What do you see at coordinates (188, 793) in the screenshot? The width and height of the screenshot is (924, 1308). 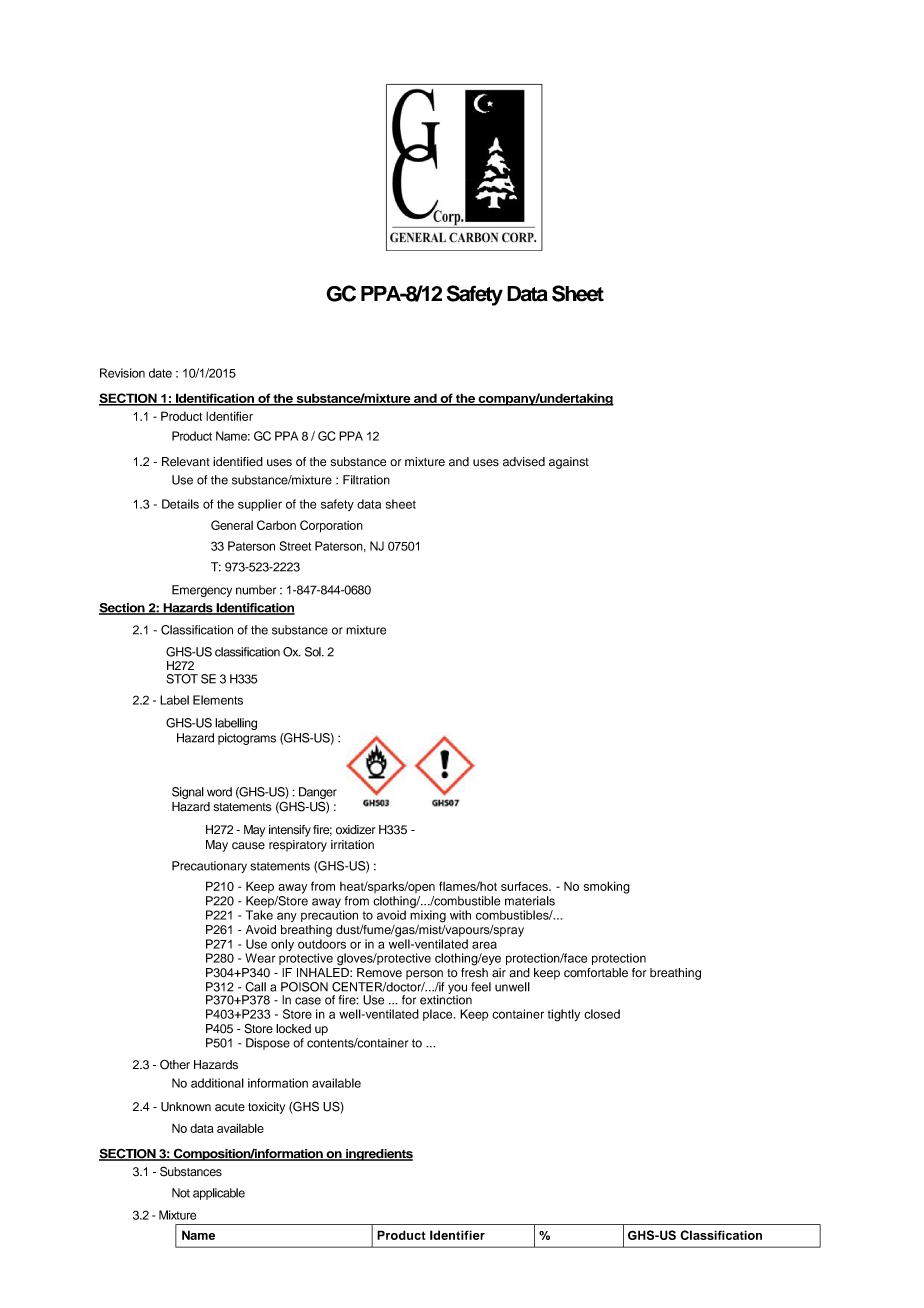 I see `Signal` at bounding box center [188, 793].
